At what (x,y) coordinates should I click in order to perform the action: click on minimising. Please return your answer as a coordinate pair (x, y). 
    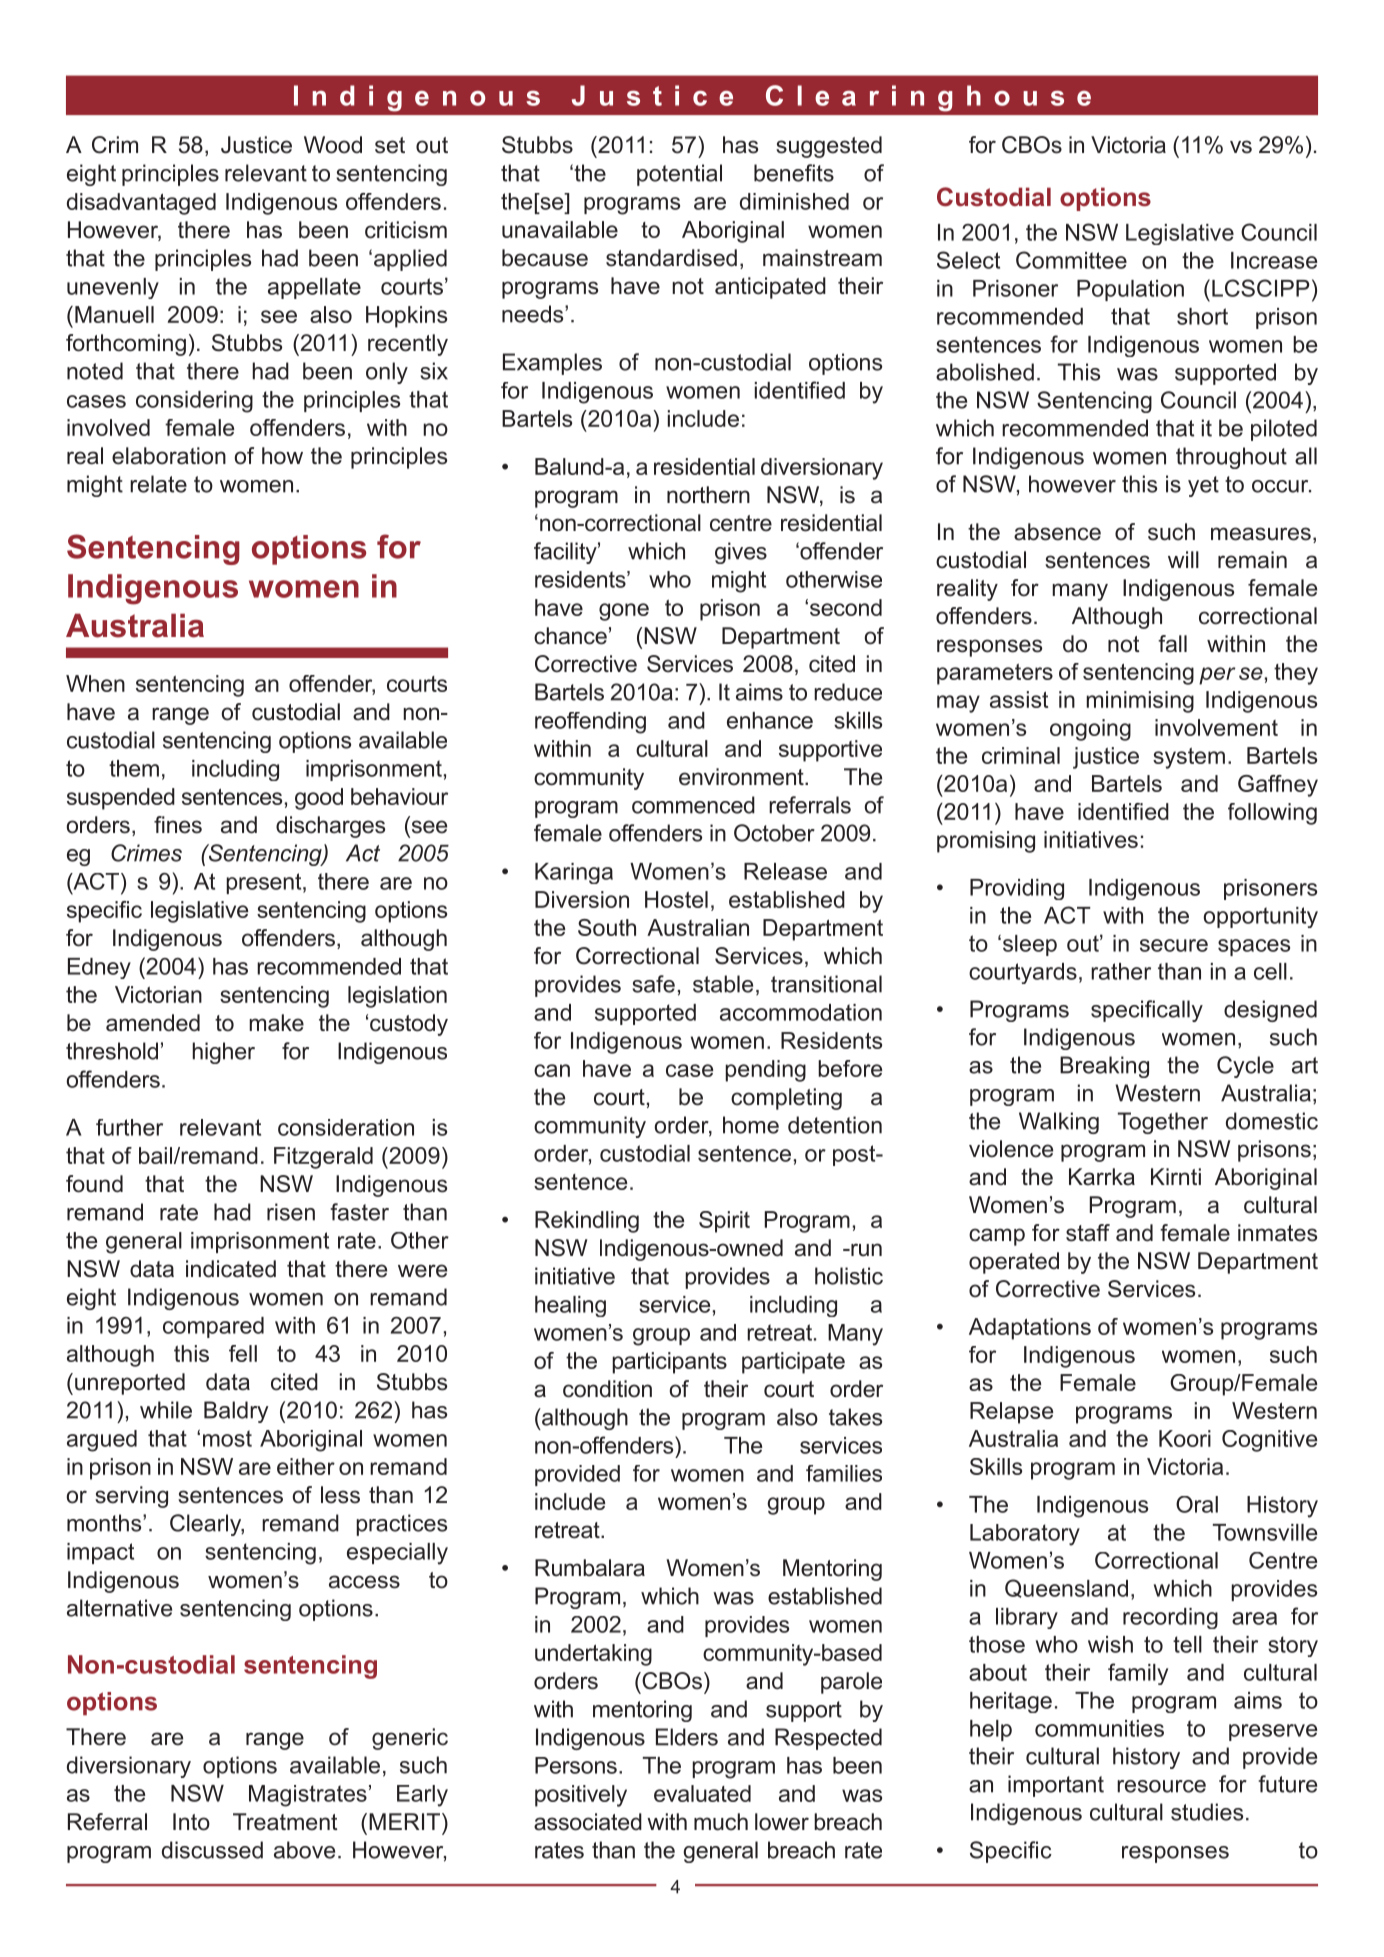
    Looking at the image, I should click on (1140, 702).
